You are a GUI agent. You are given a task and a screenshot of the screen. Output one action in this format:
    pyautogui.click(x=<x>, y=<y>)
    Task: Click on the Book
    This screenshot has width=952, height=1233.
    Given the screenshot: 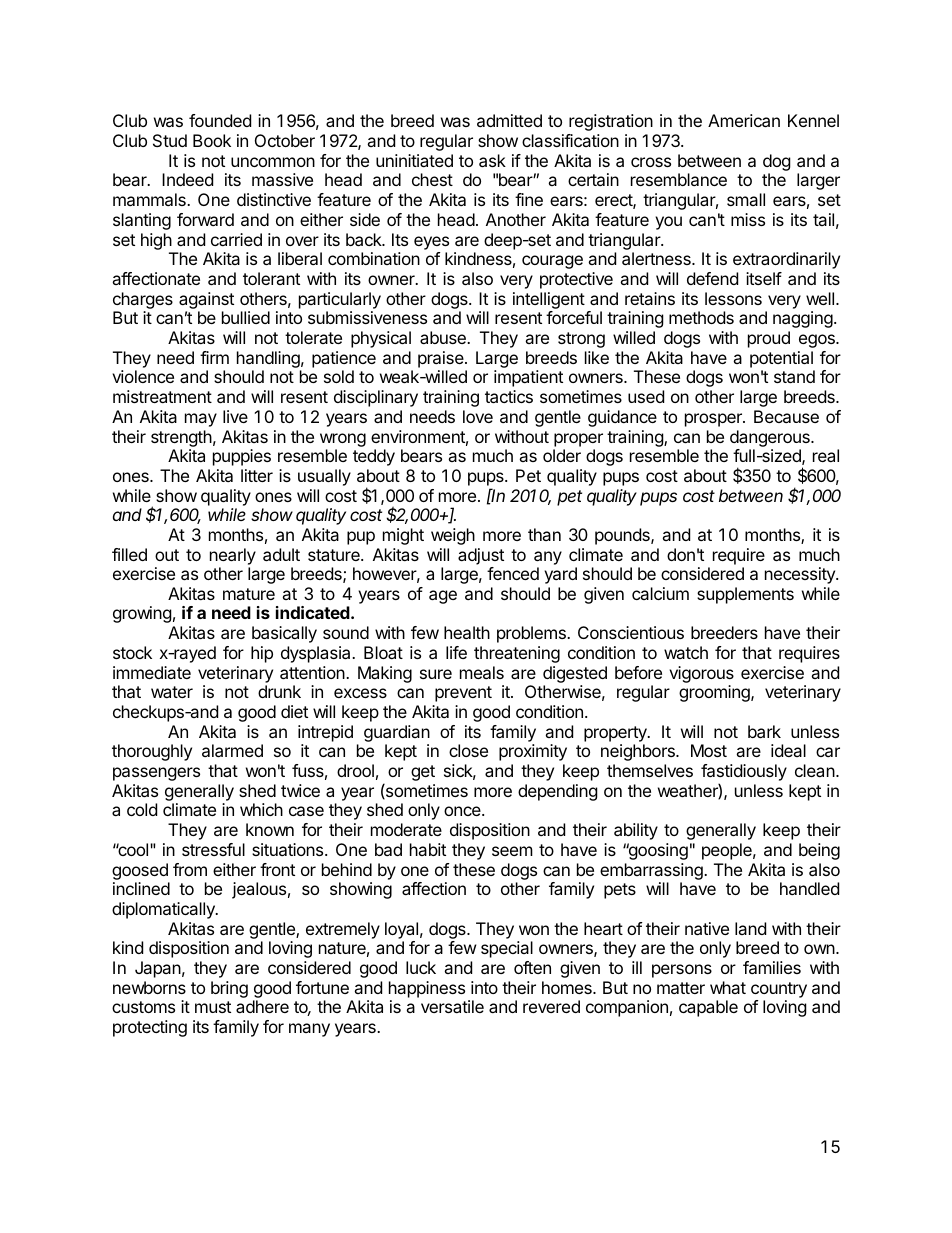 What is the action you would take?
    pyautogui.click(x=212, y=140)
